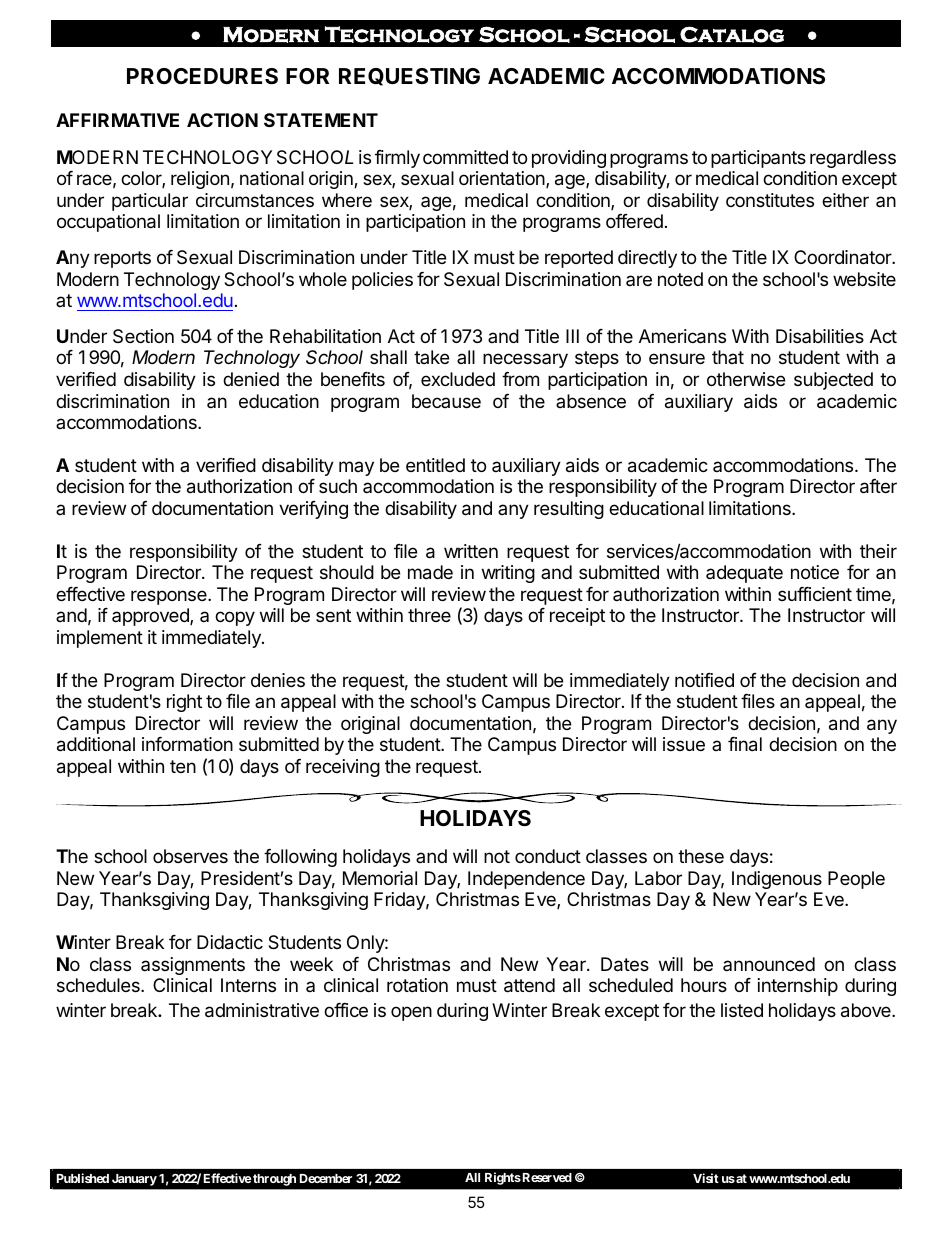  Describe the element at coordinates (429, 615) in the image. I see `three` at that location.
